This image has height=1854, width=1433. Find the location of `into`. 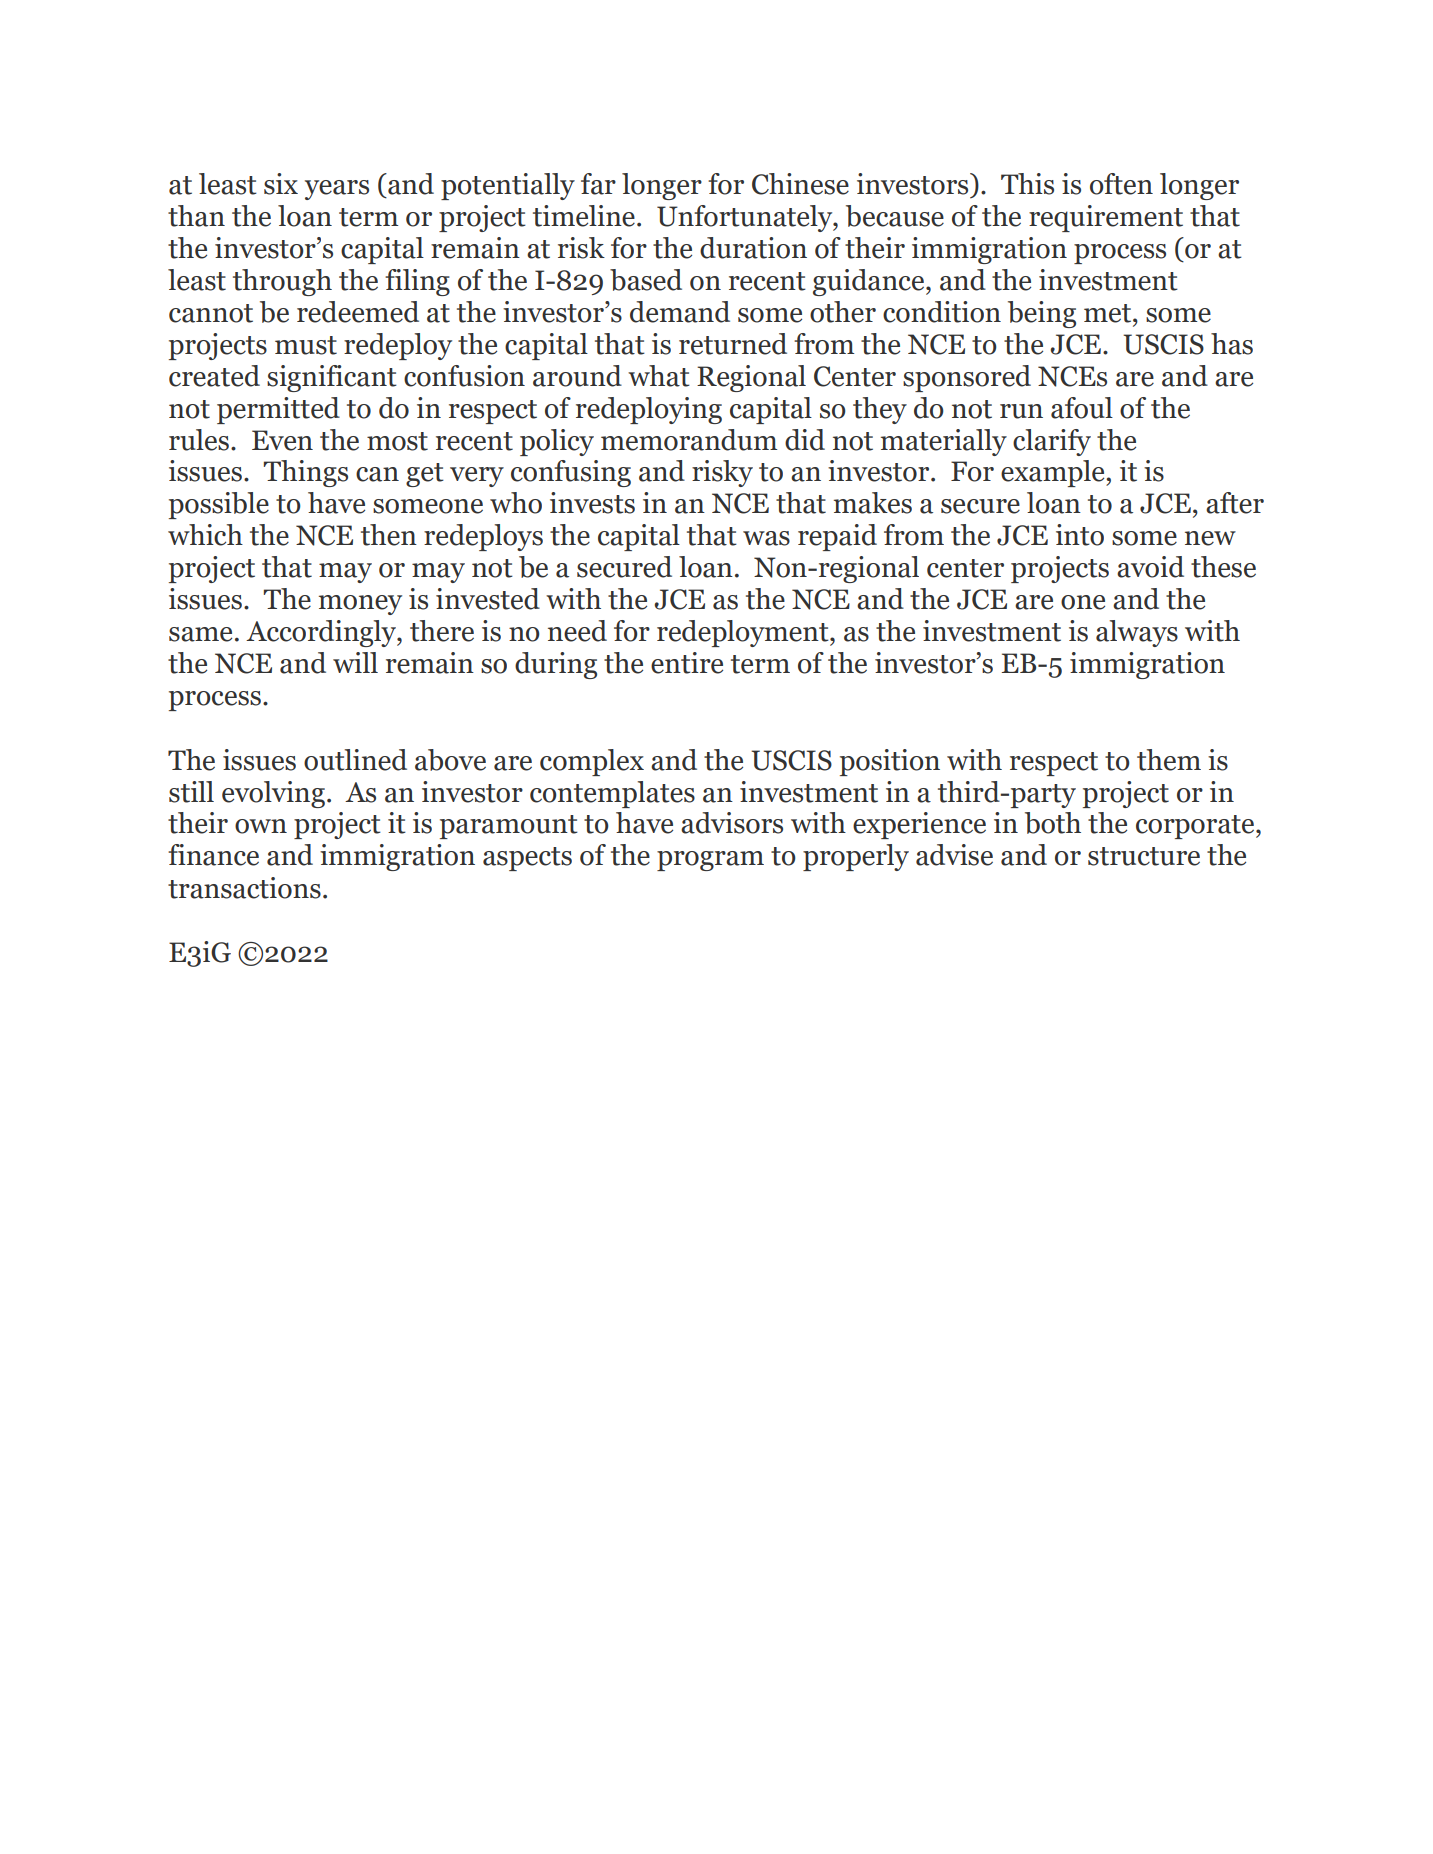

into is located at coordinates (1080, 535).
